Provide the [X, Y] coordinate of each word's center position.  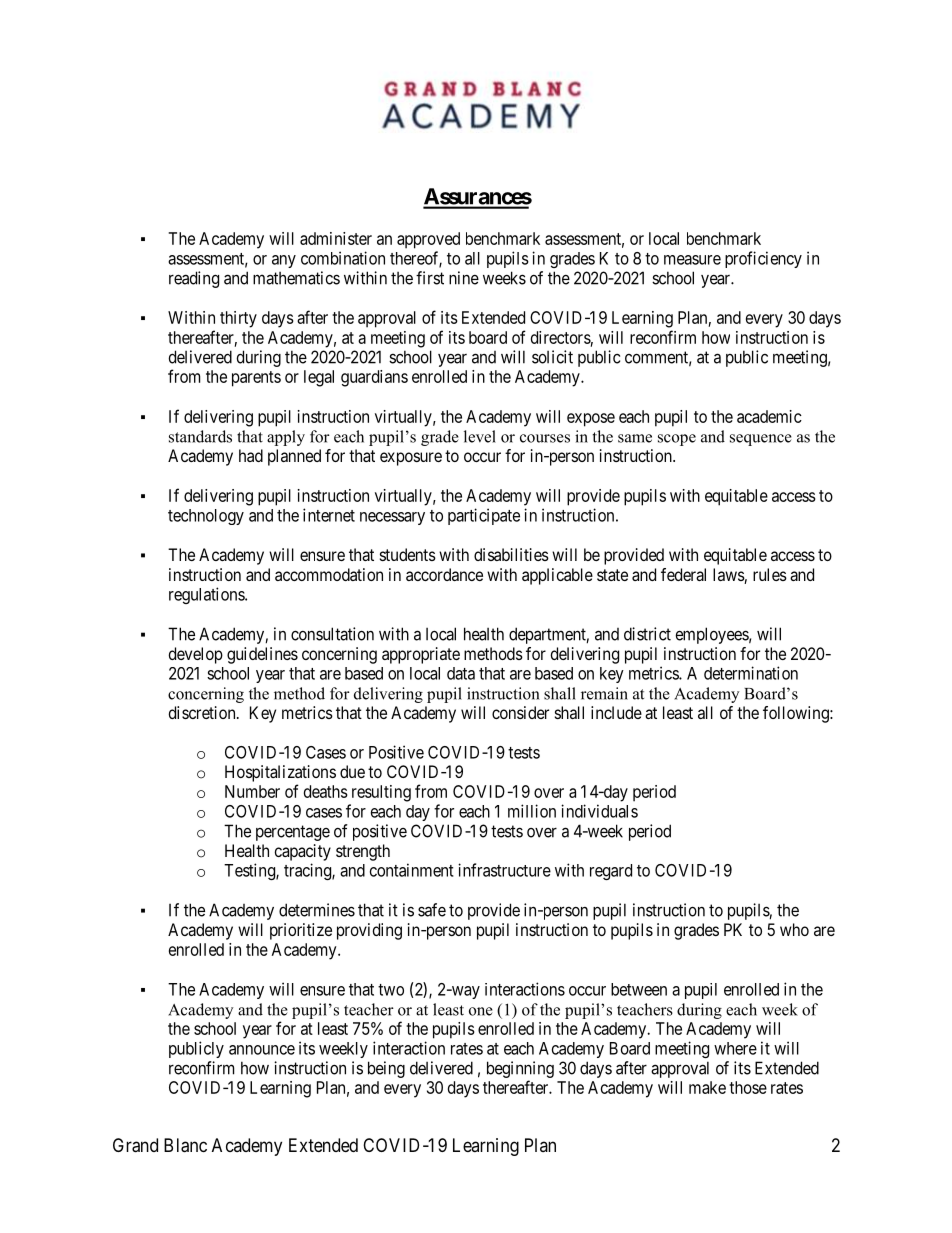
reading [194, 279]
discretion [203, 712]
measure [692, 260]
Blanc [185, 1145]
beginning [520, 1069]
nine [464, 278]
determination [751, 673]
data [461, 673]
